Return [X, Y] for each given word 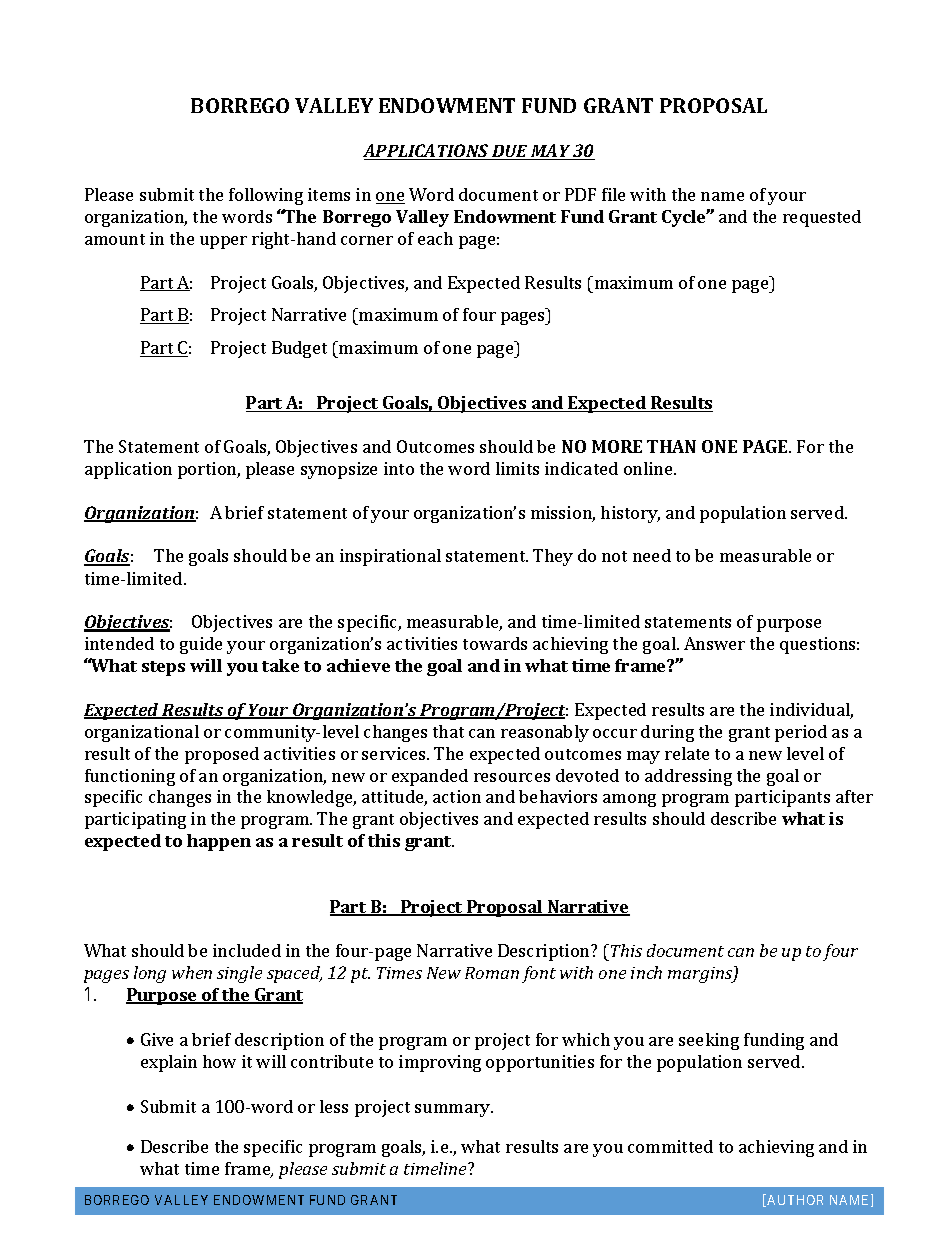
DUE [510, 152]
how [219, 1061]
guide [201, 645]
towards [495, 643]
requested [822, 218]
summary [454, 1110]
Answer [714, 643]
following [266, 196]
